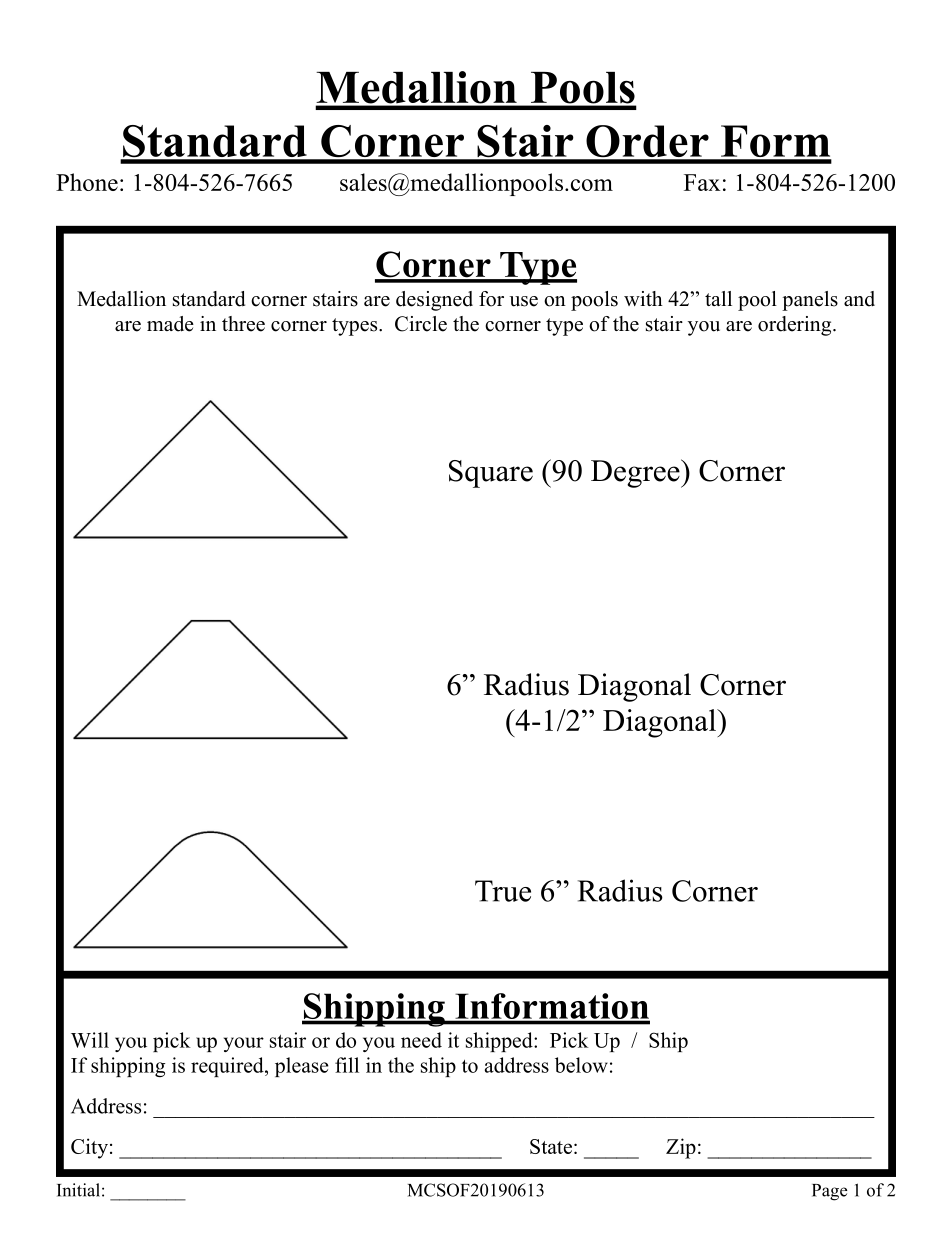 The height and width of the screenshot is (1233, 952). What do you see at coordinates (434, 301) in the screenshot?
I see `designed` at bounding box center [434, 301].
